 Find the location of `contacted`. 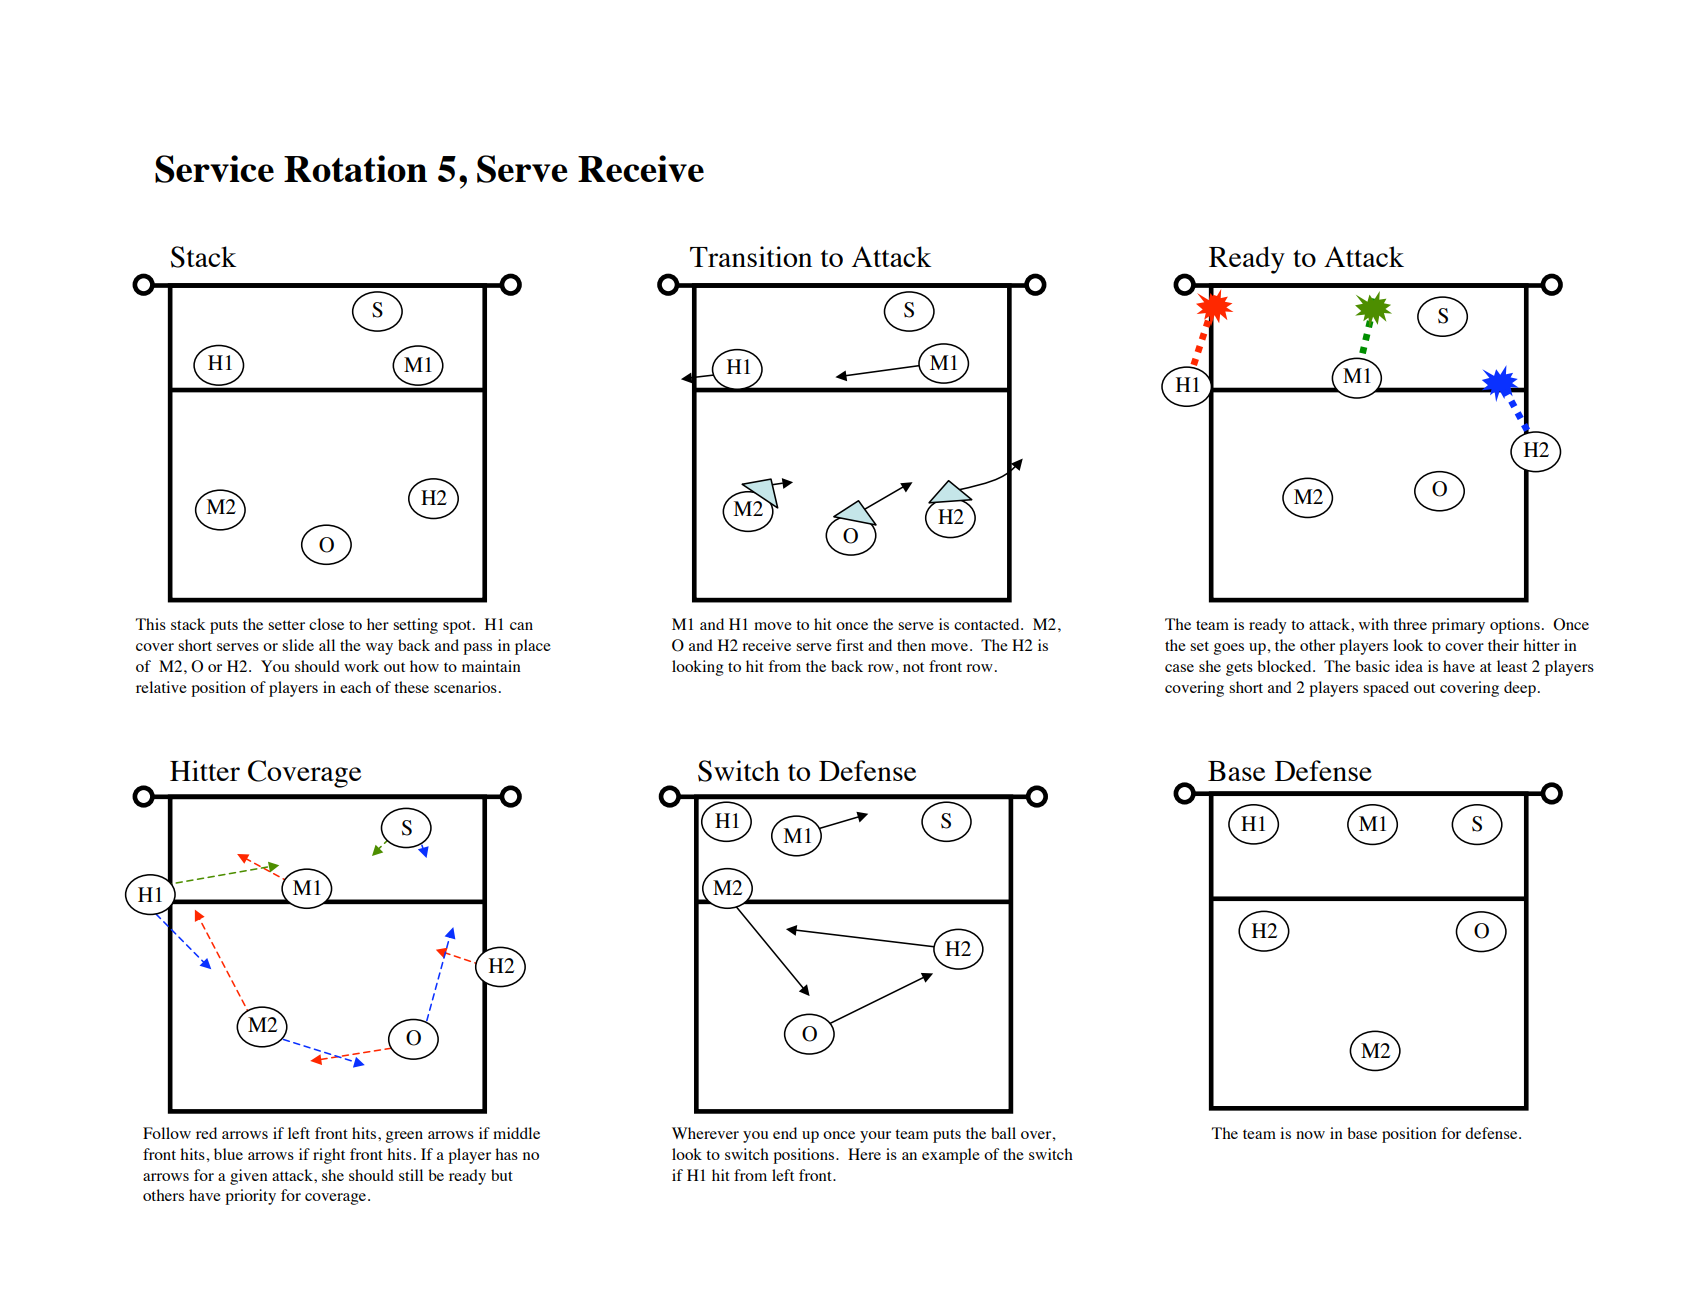

contacted is located at coordinates (988, 624).
